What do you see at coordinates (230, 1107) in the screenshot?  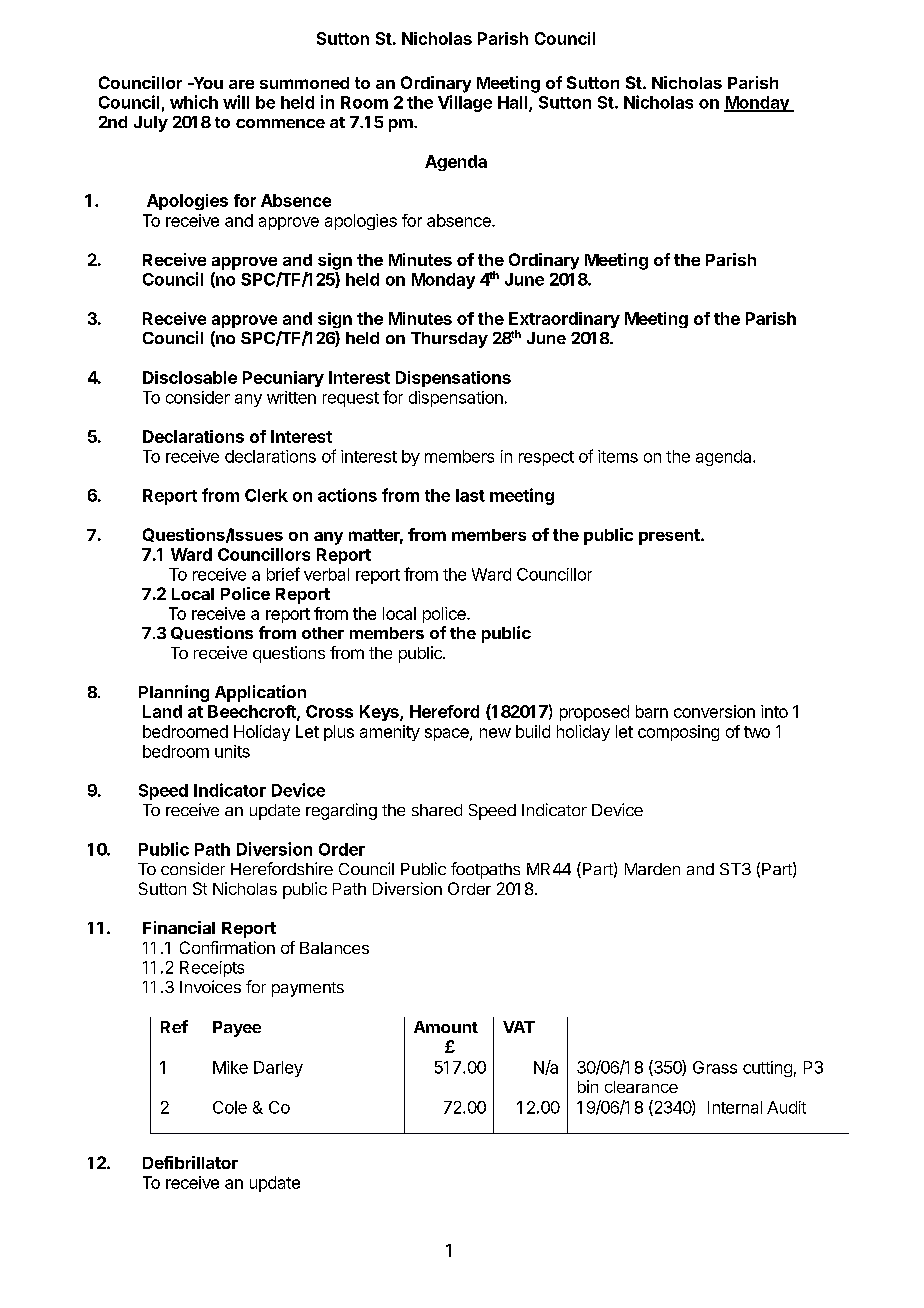 I see `Cole` at bounding box center [230, 1107].
